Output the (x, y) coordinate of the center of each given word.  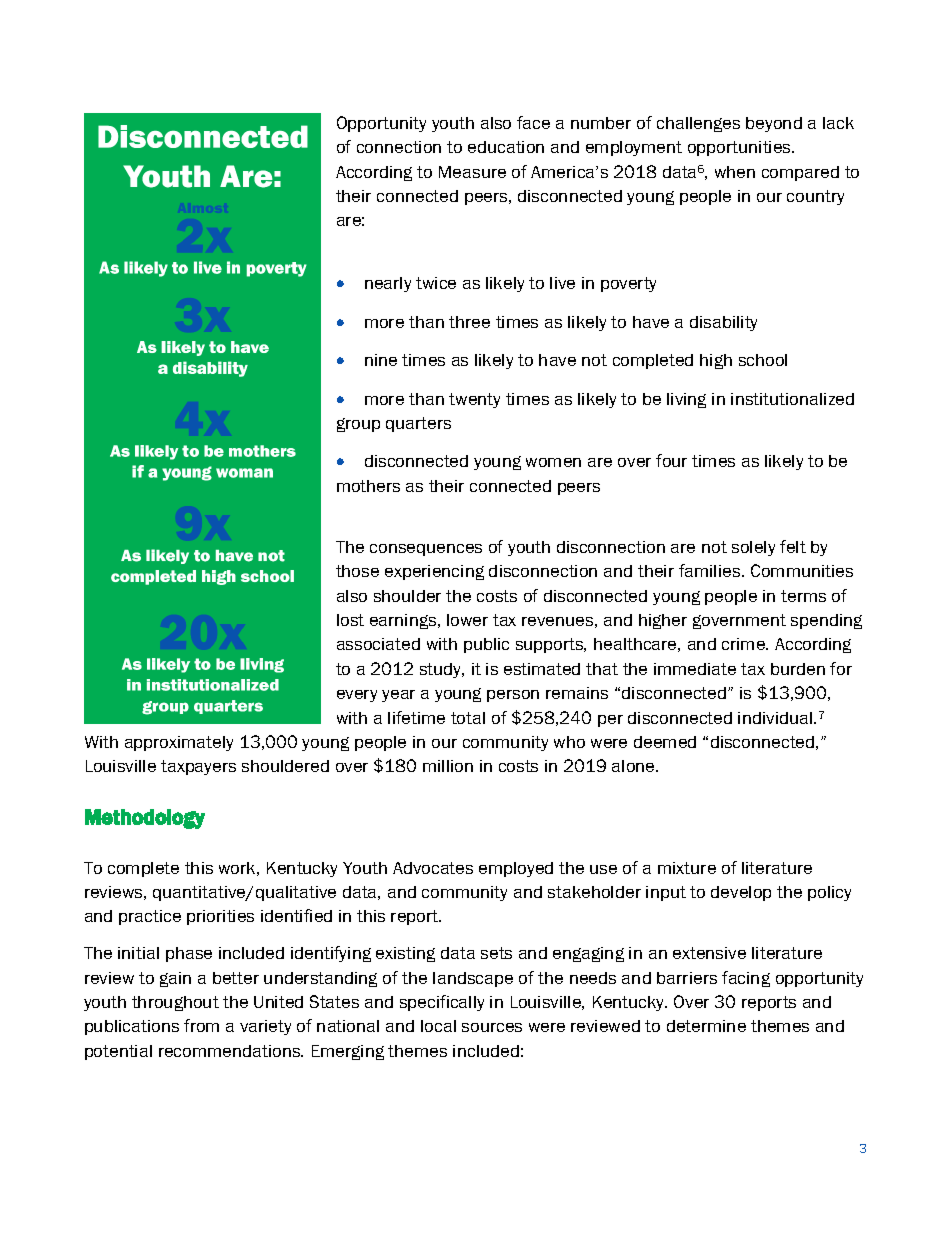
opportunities (740, 148)
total (468, 718)
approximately (179, 743)
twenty (474, 400)
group (358, 425)
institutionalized (792, 399)
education (506, 147)
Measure (472, 172)
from (201, 1025)
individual (776, 718)
